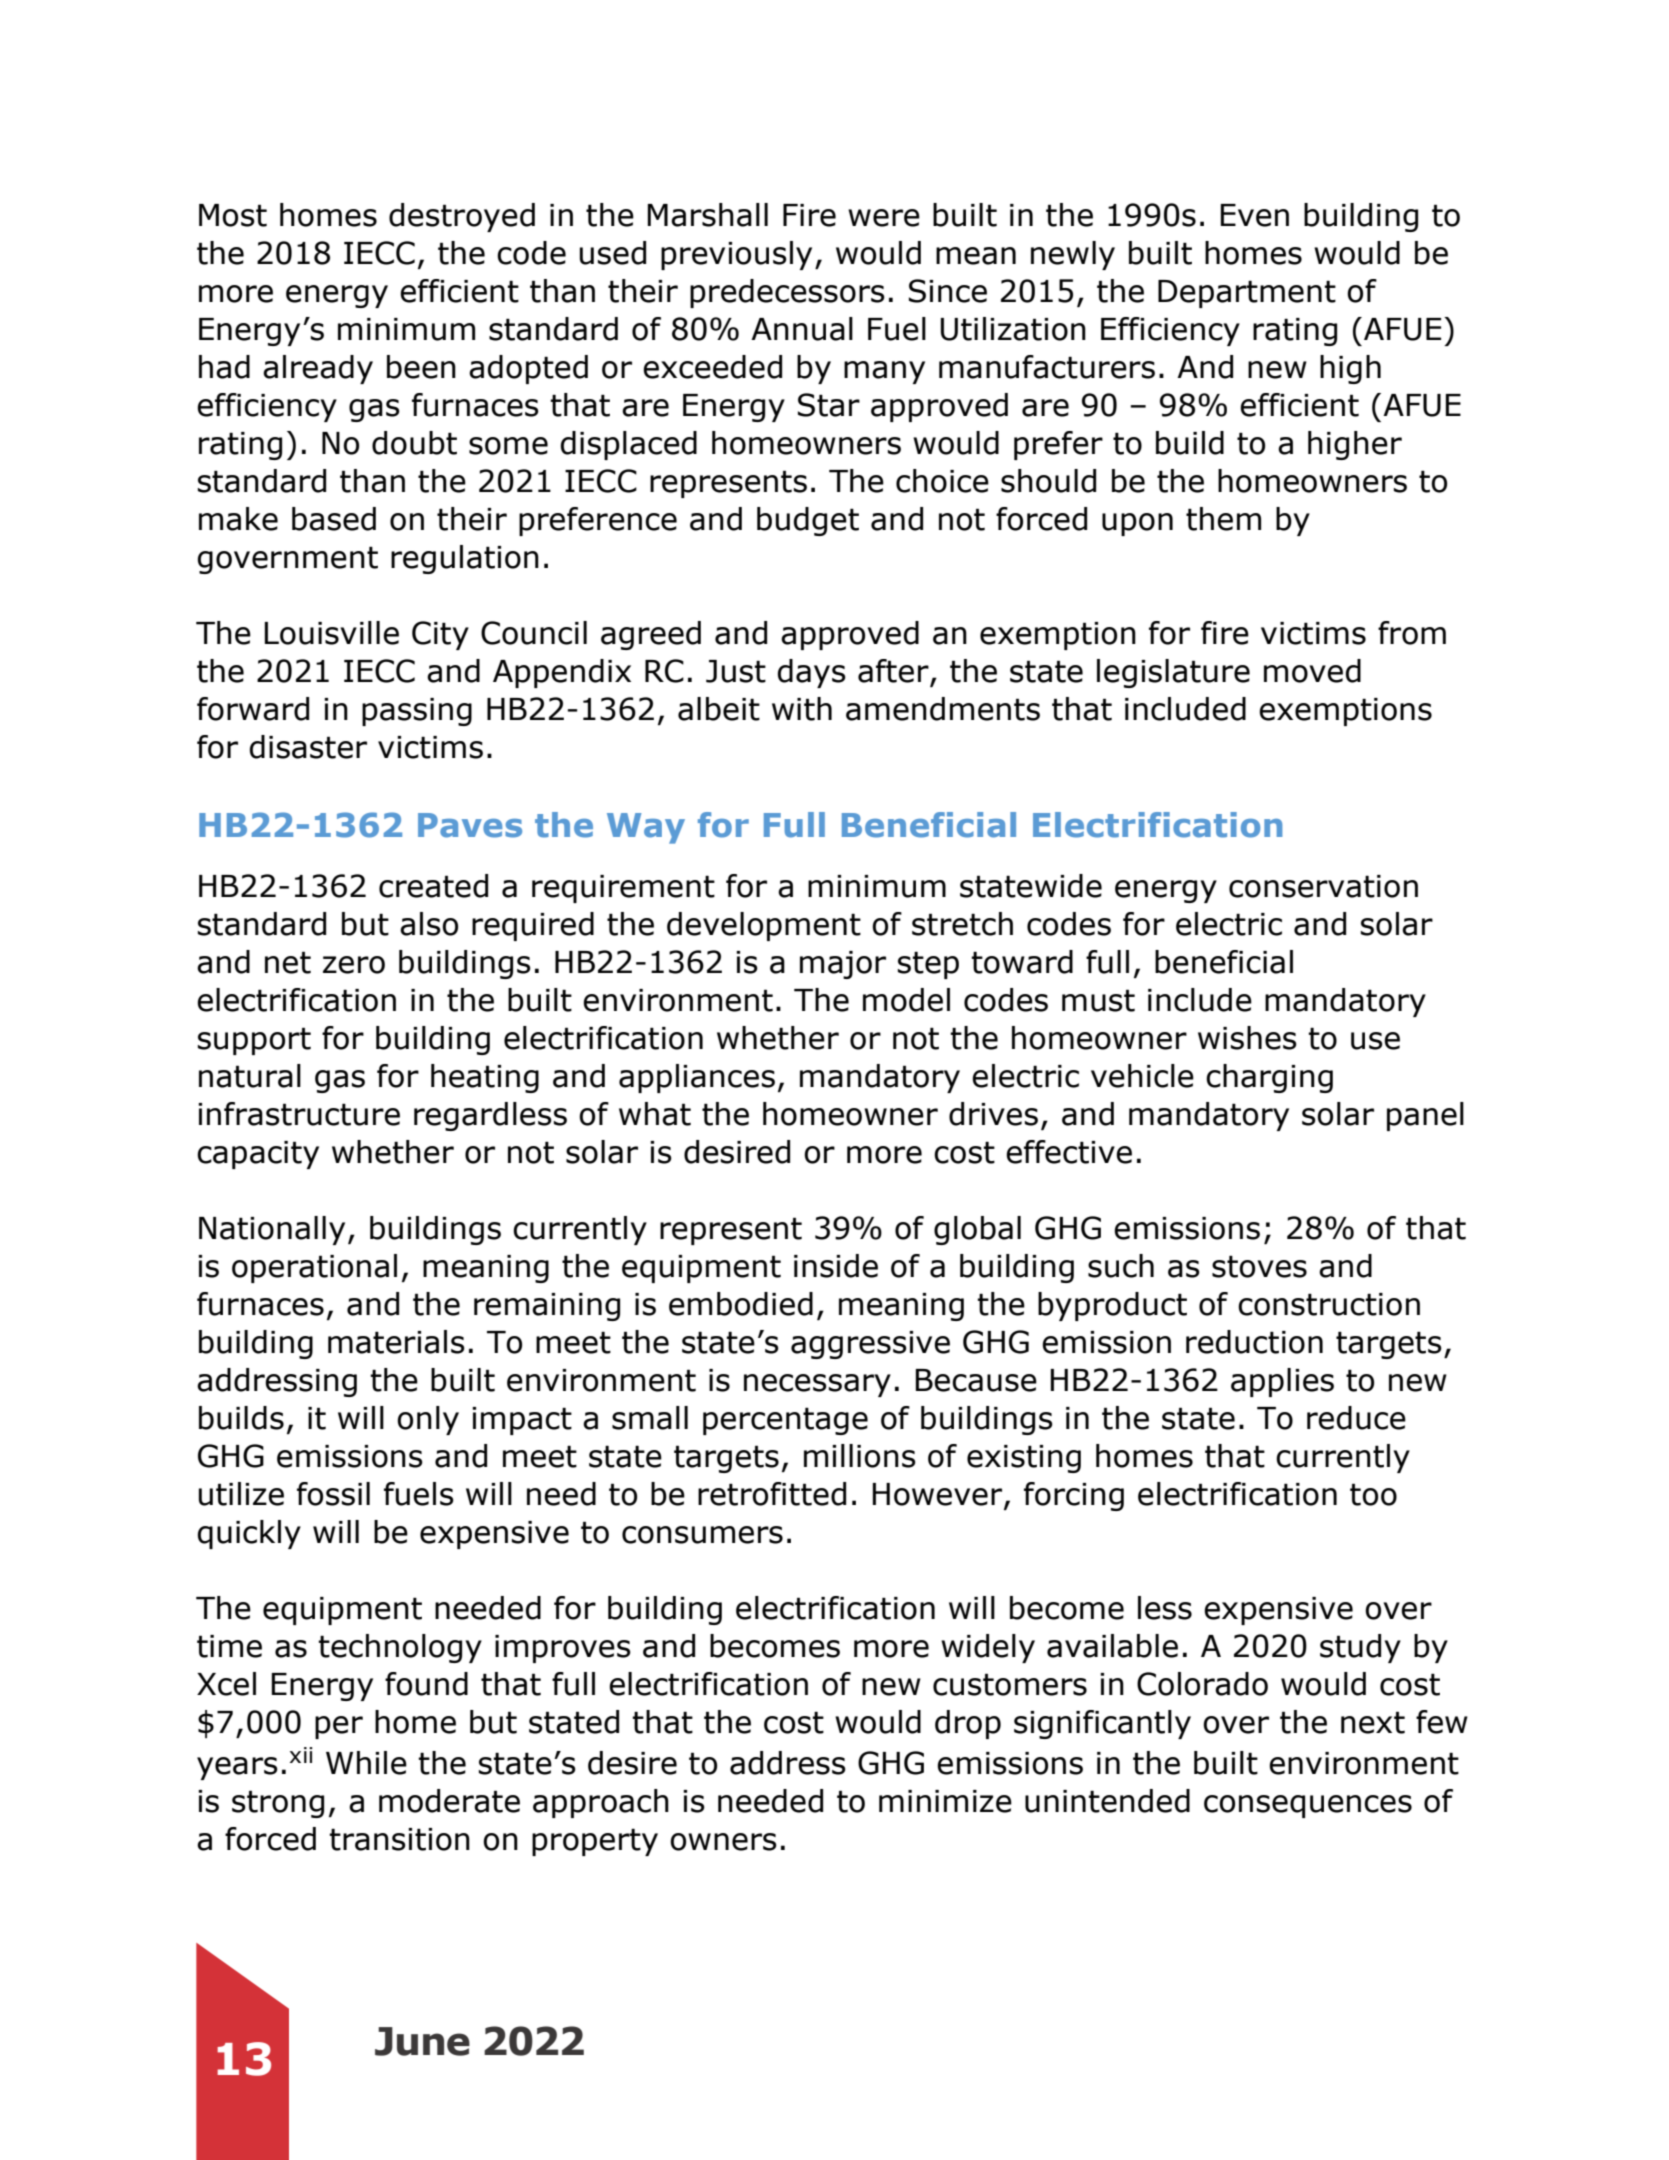 This document has width=1669, height=2160. I want to click on destroyed, so click(462, 217).
